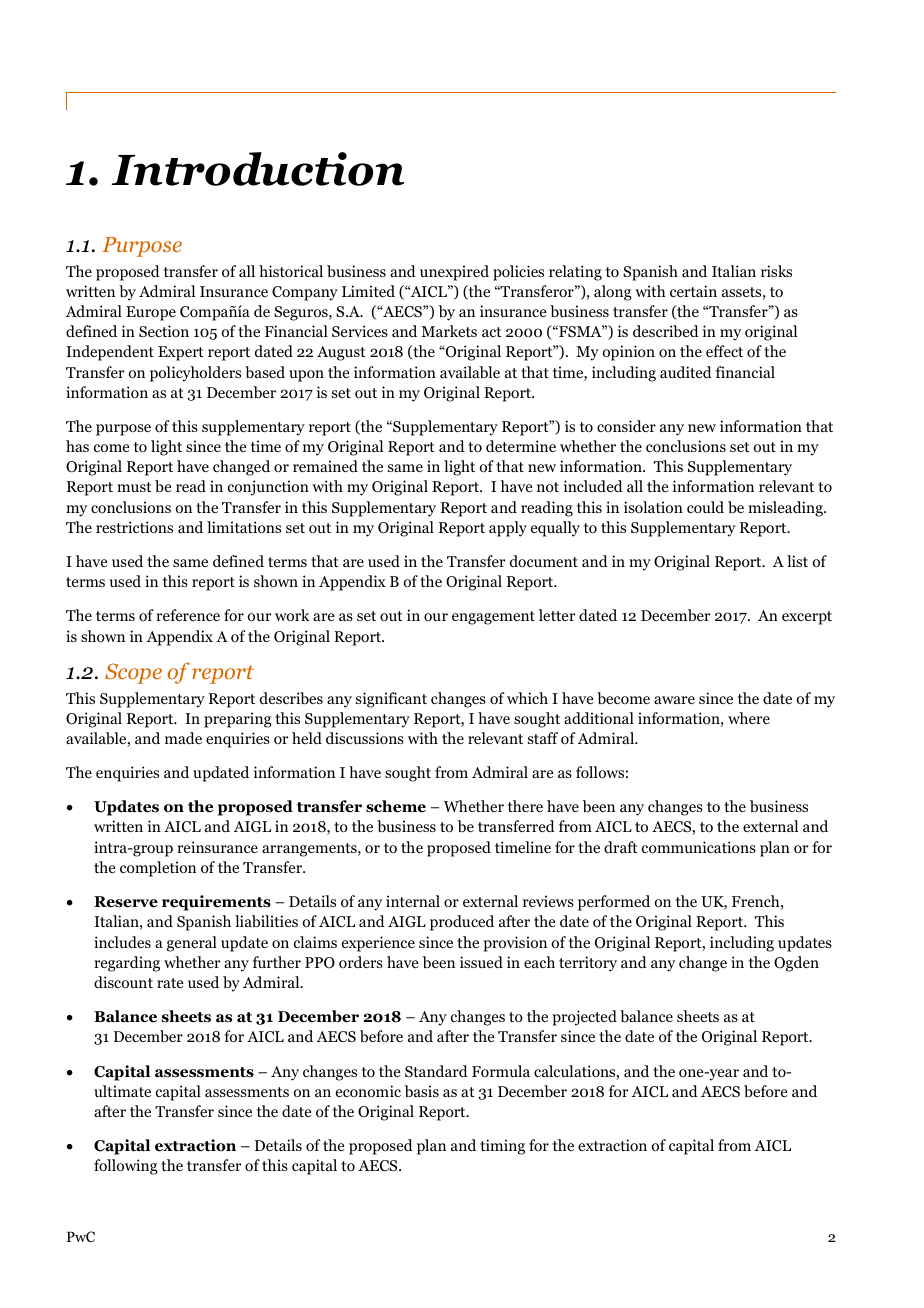 This page has width=924, height=1308. I want to click on general, so click(192, 944).
